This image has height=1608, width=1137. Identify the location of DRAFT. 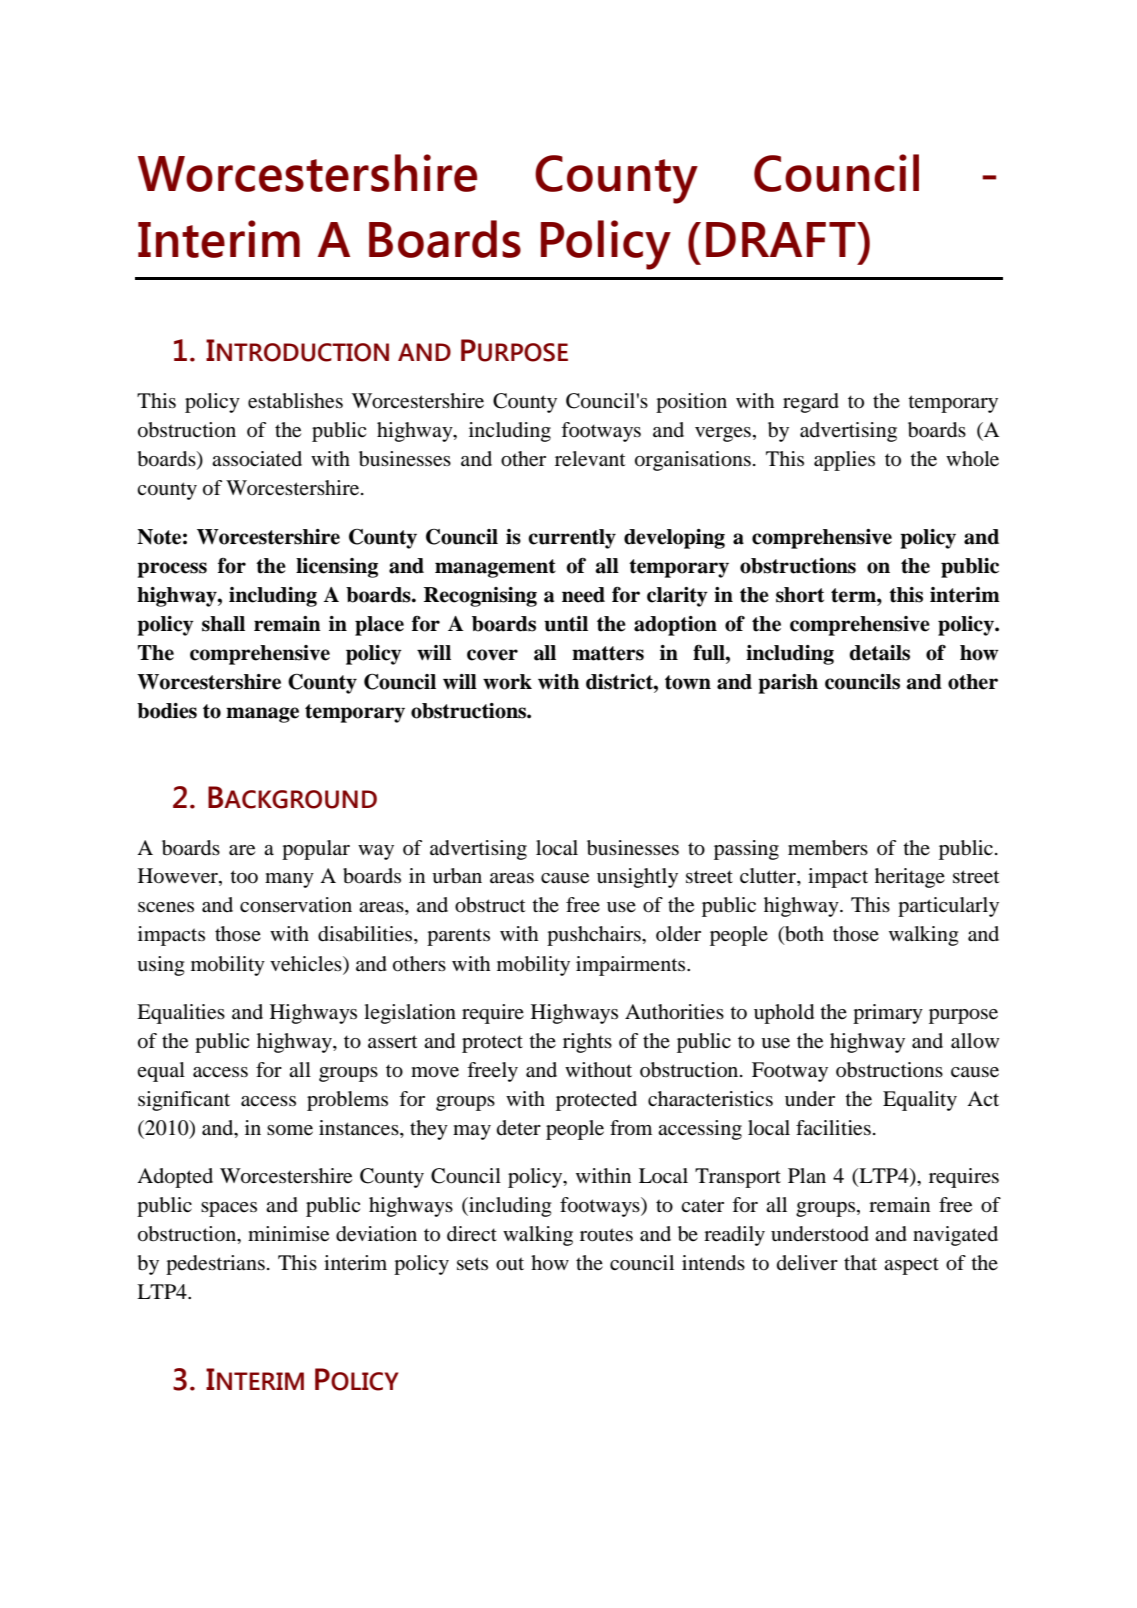
(782, 239).
